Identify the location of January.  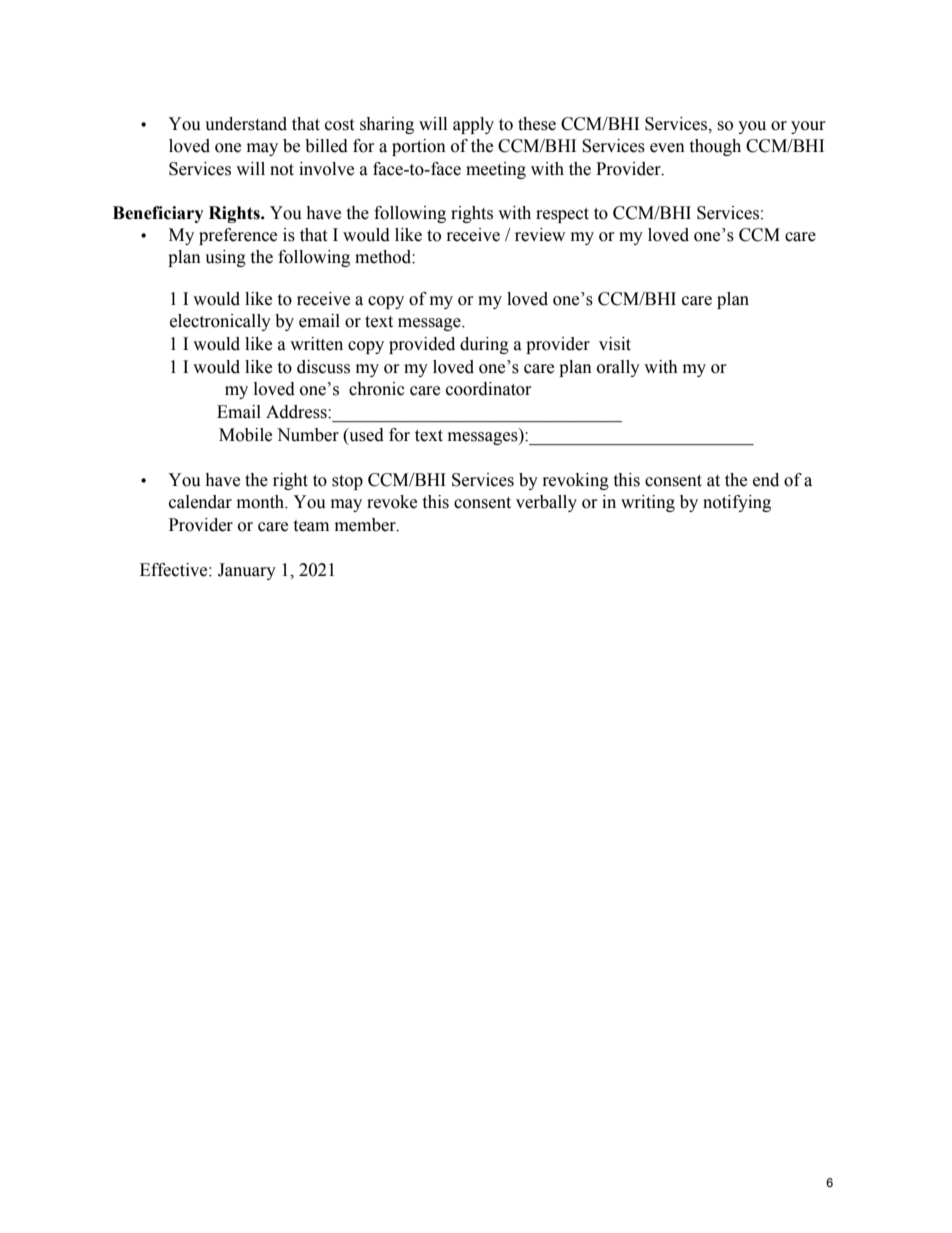
(247, 571).
